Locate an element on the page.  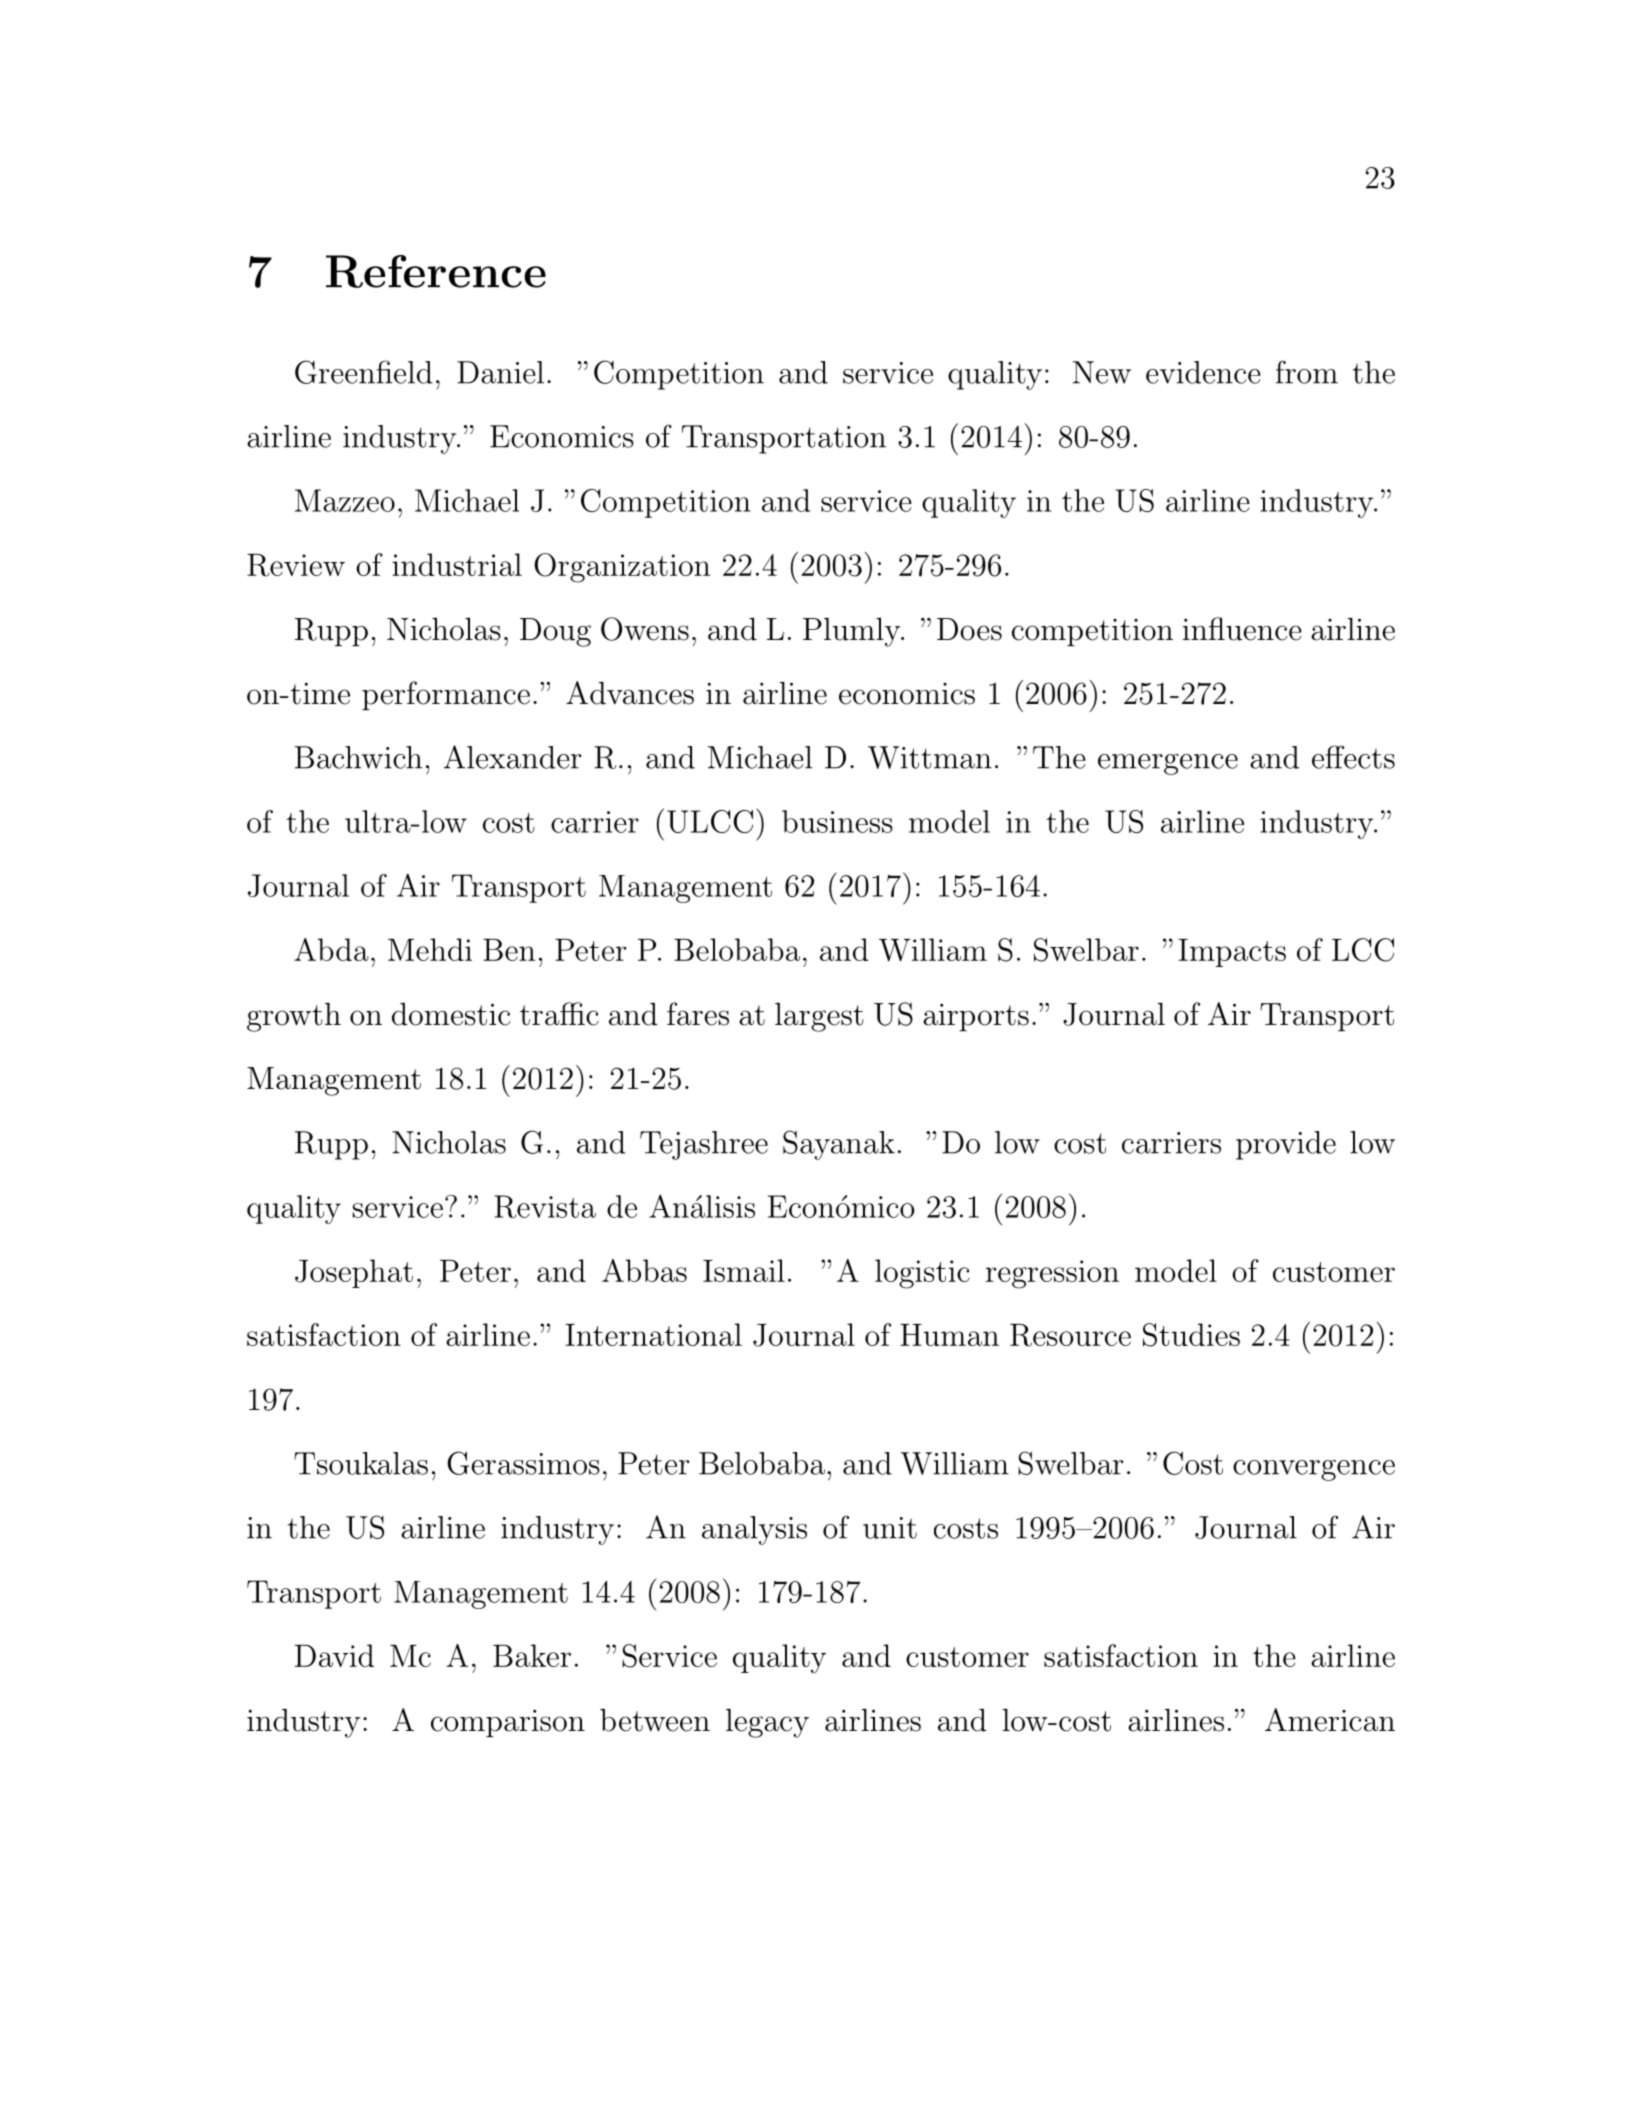
David is located at coordinates (334, 1655).
